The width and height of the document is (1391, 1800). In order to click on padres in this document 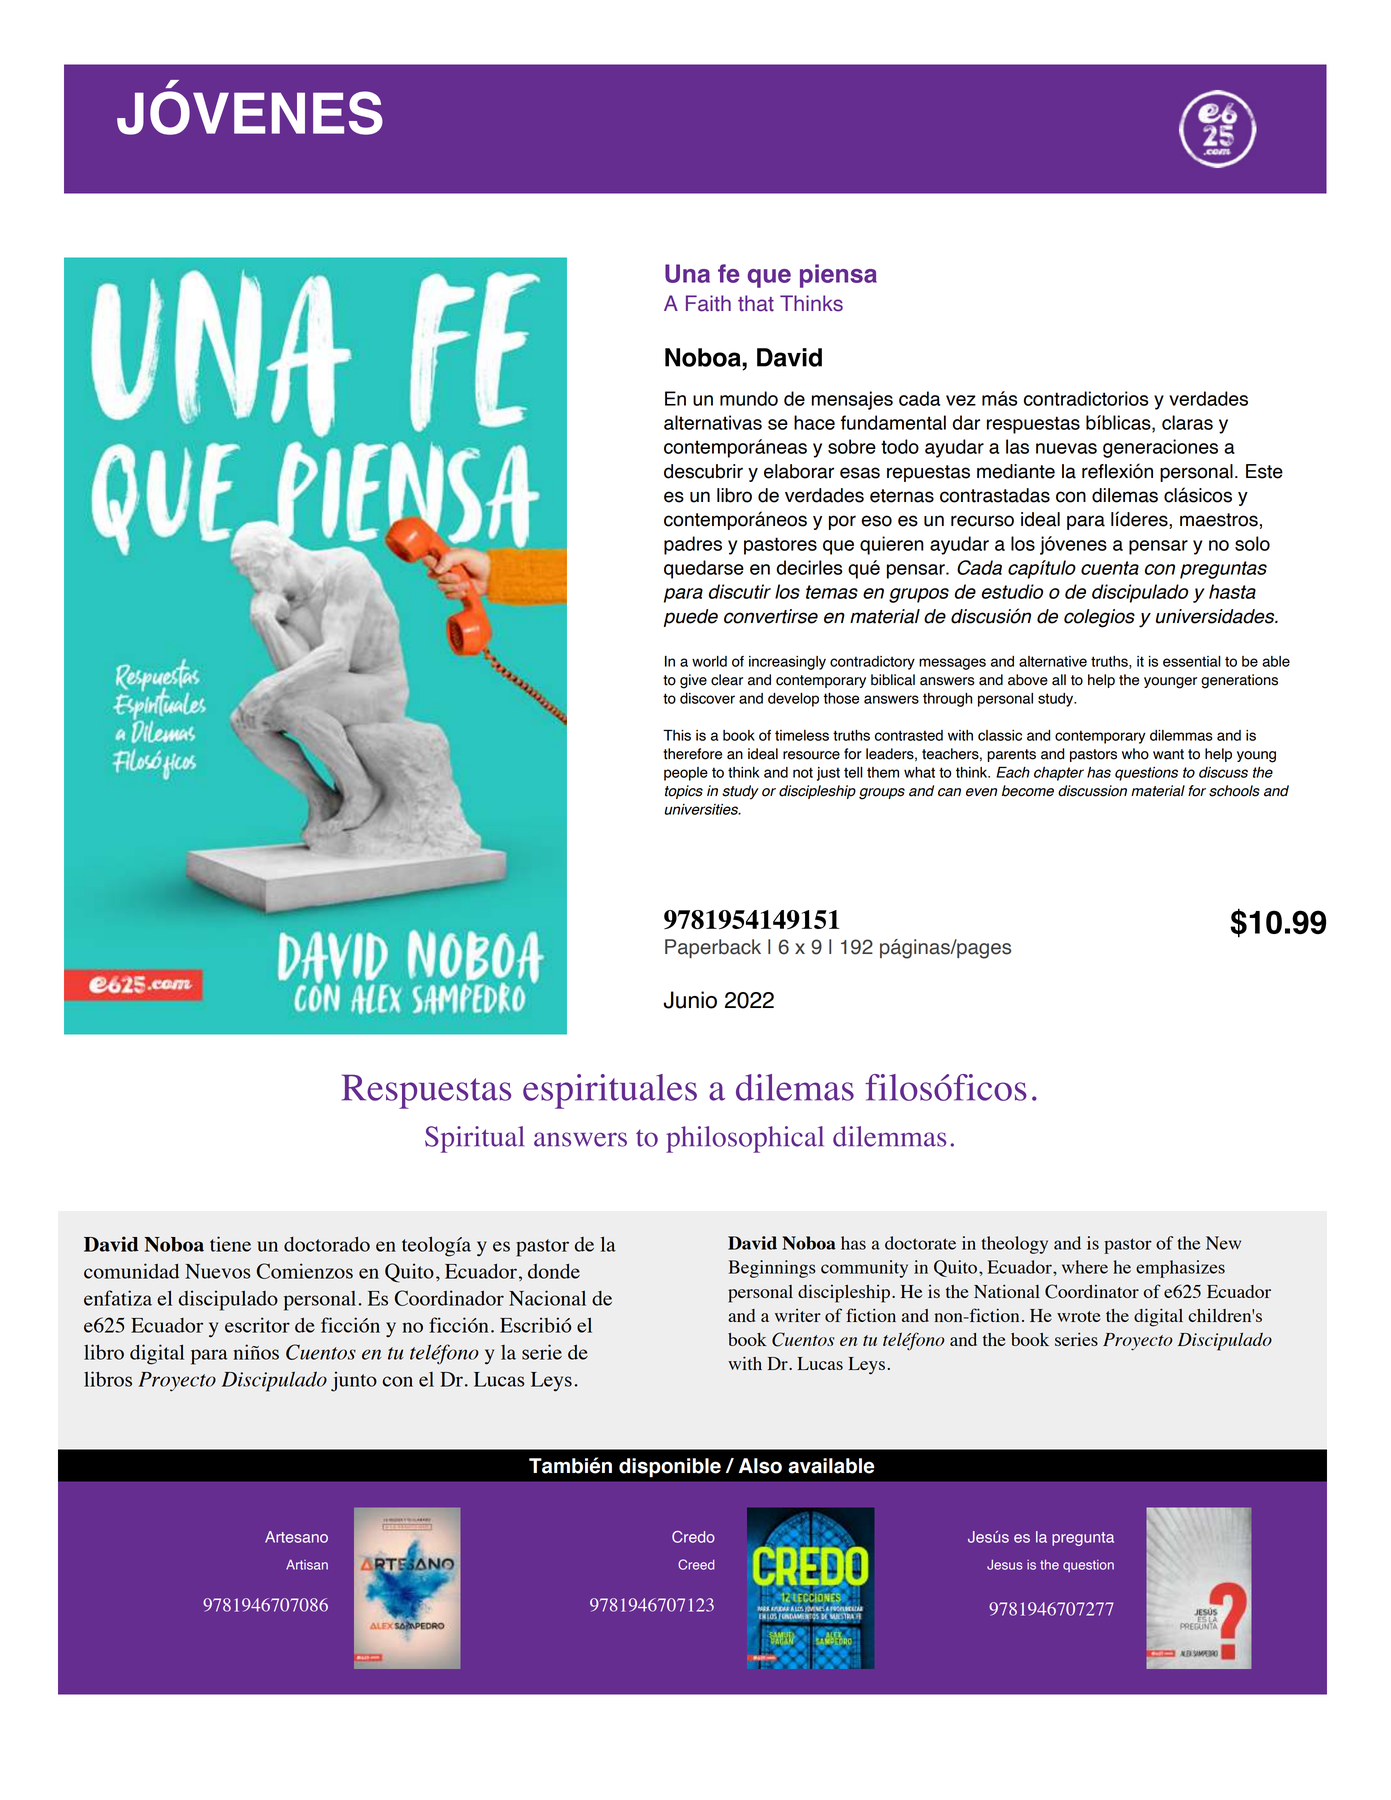, I will do `click(693, 545)`.
